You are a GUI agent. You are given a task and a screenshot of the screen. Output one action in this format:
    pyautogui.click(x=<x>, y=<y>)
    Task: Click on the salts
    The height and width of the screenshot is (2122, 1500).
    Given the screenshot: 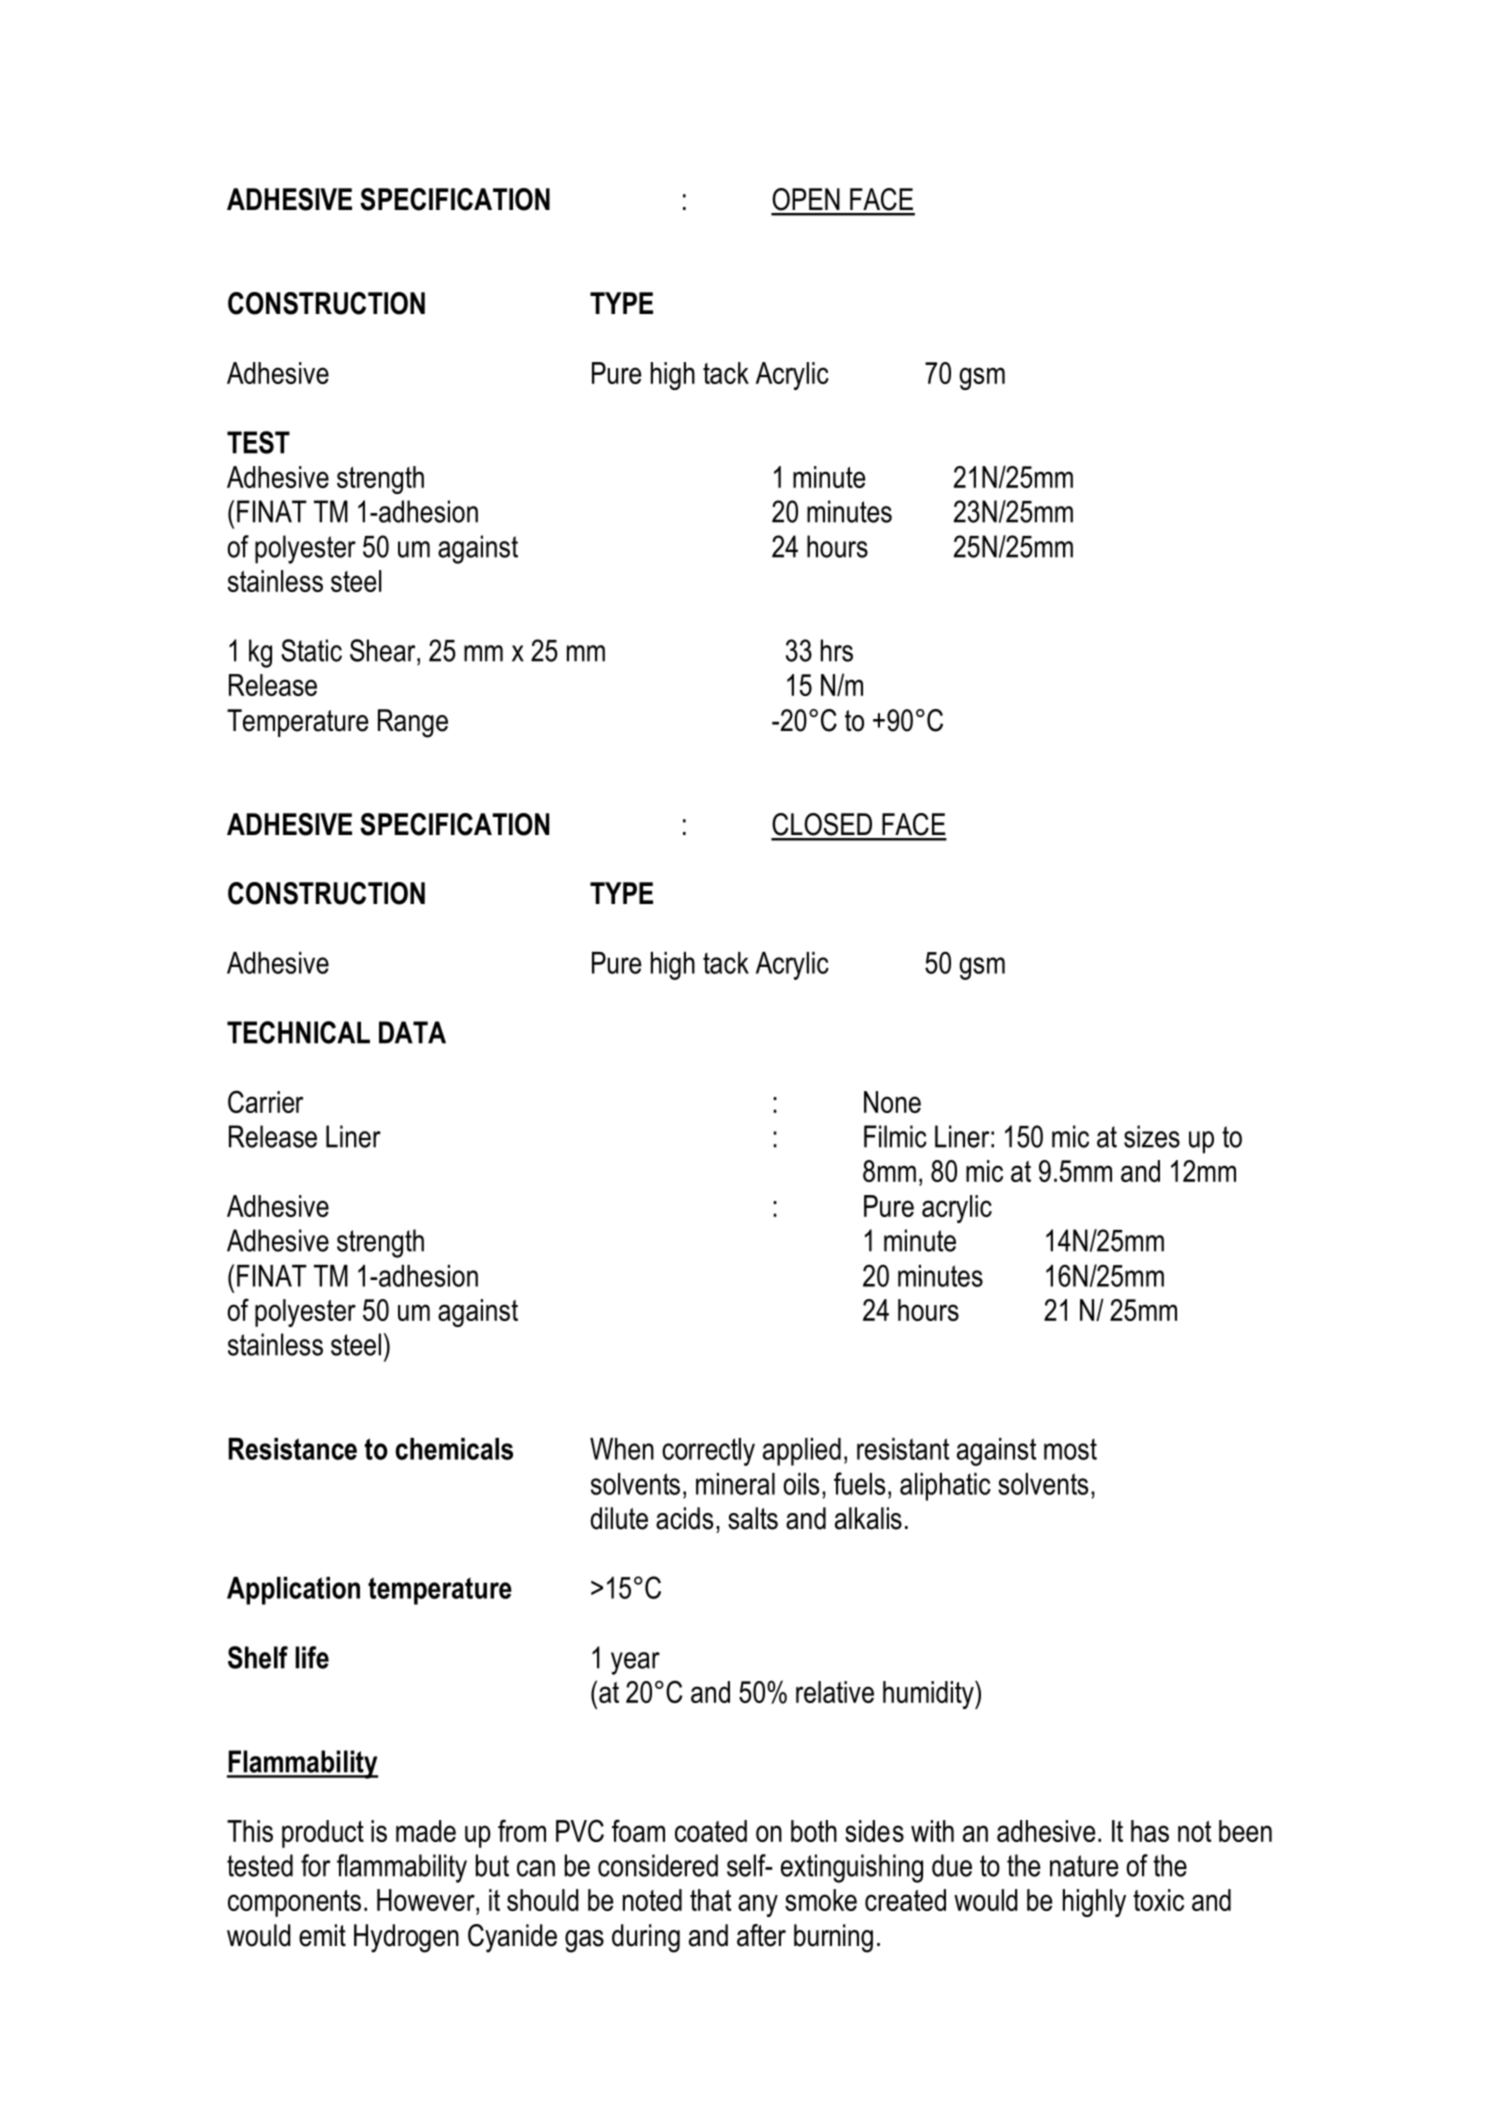 What is the action you would take?
    pyautogui.click(x=753, y=1518)
